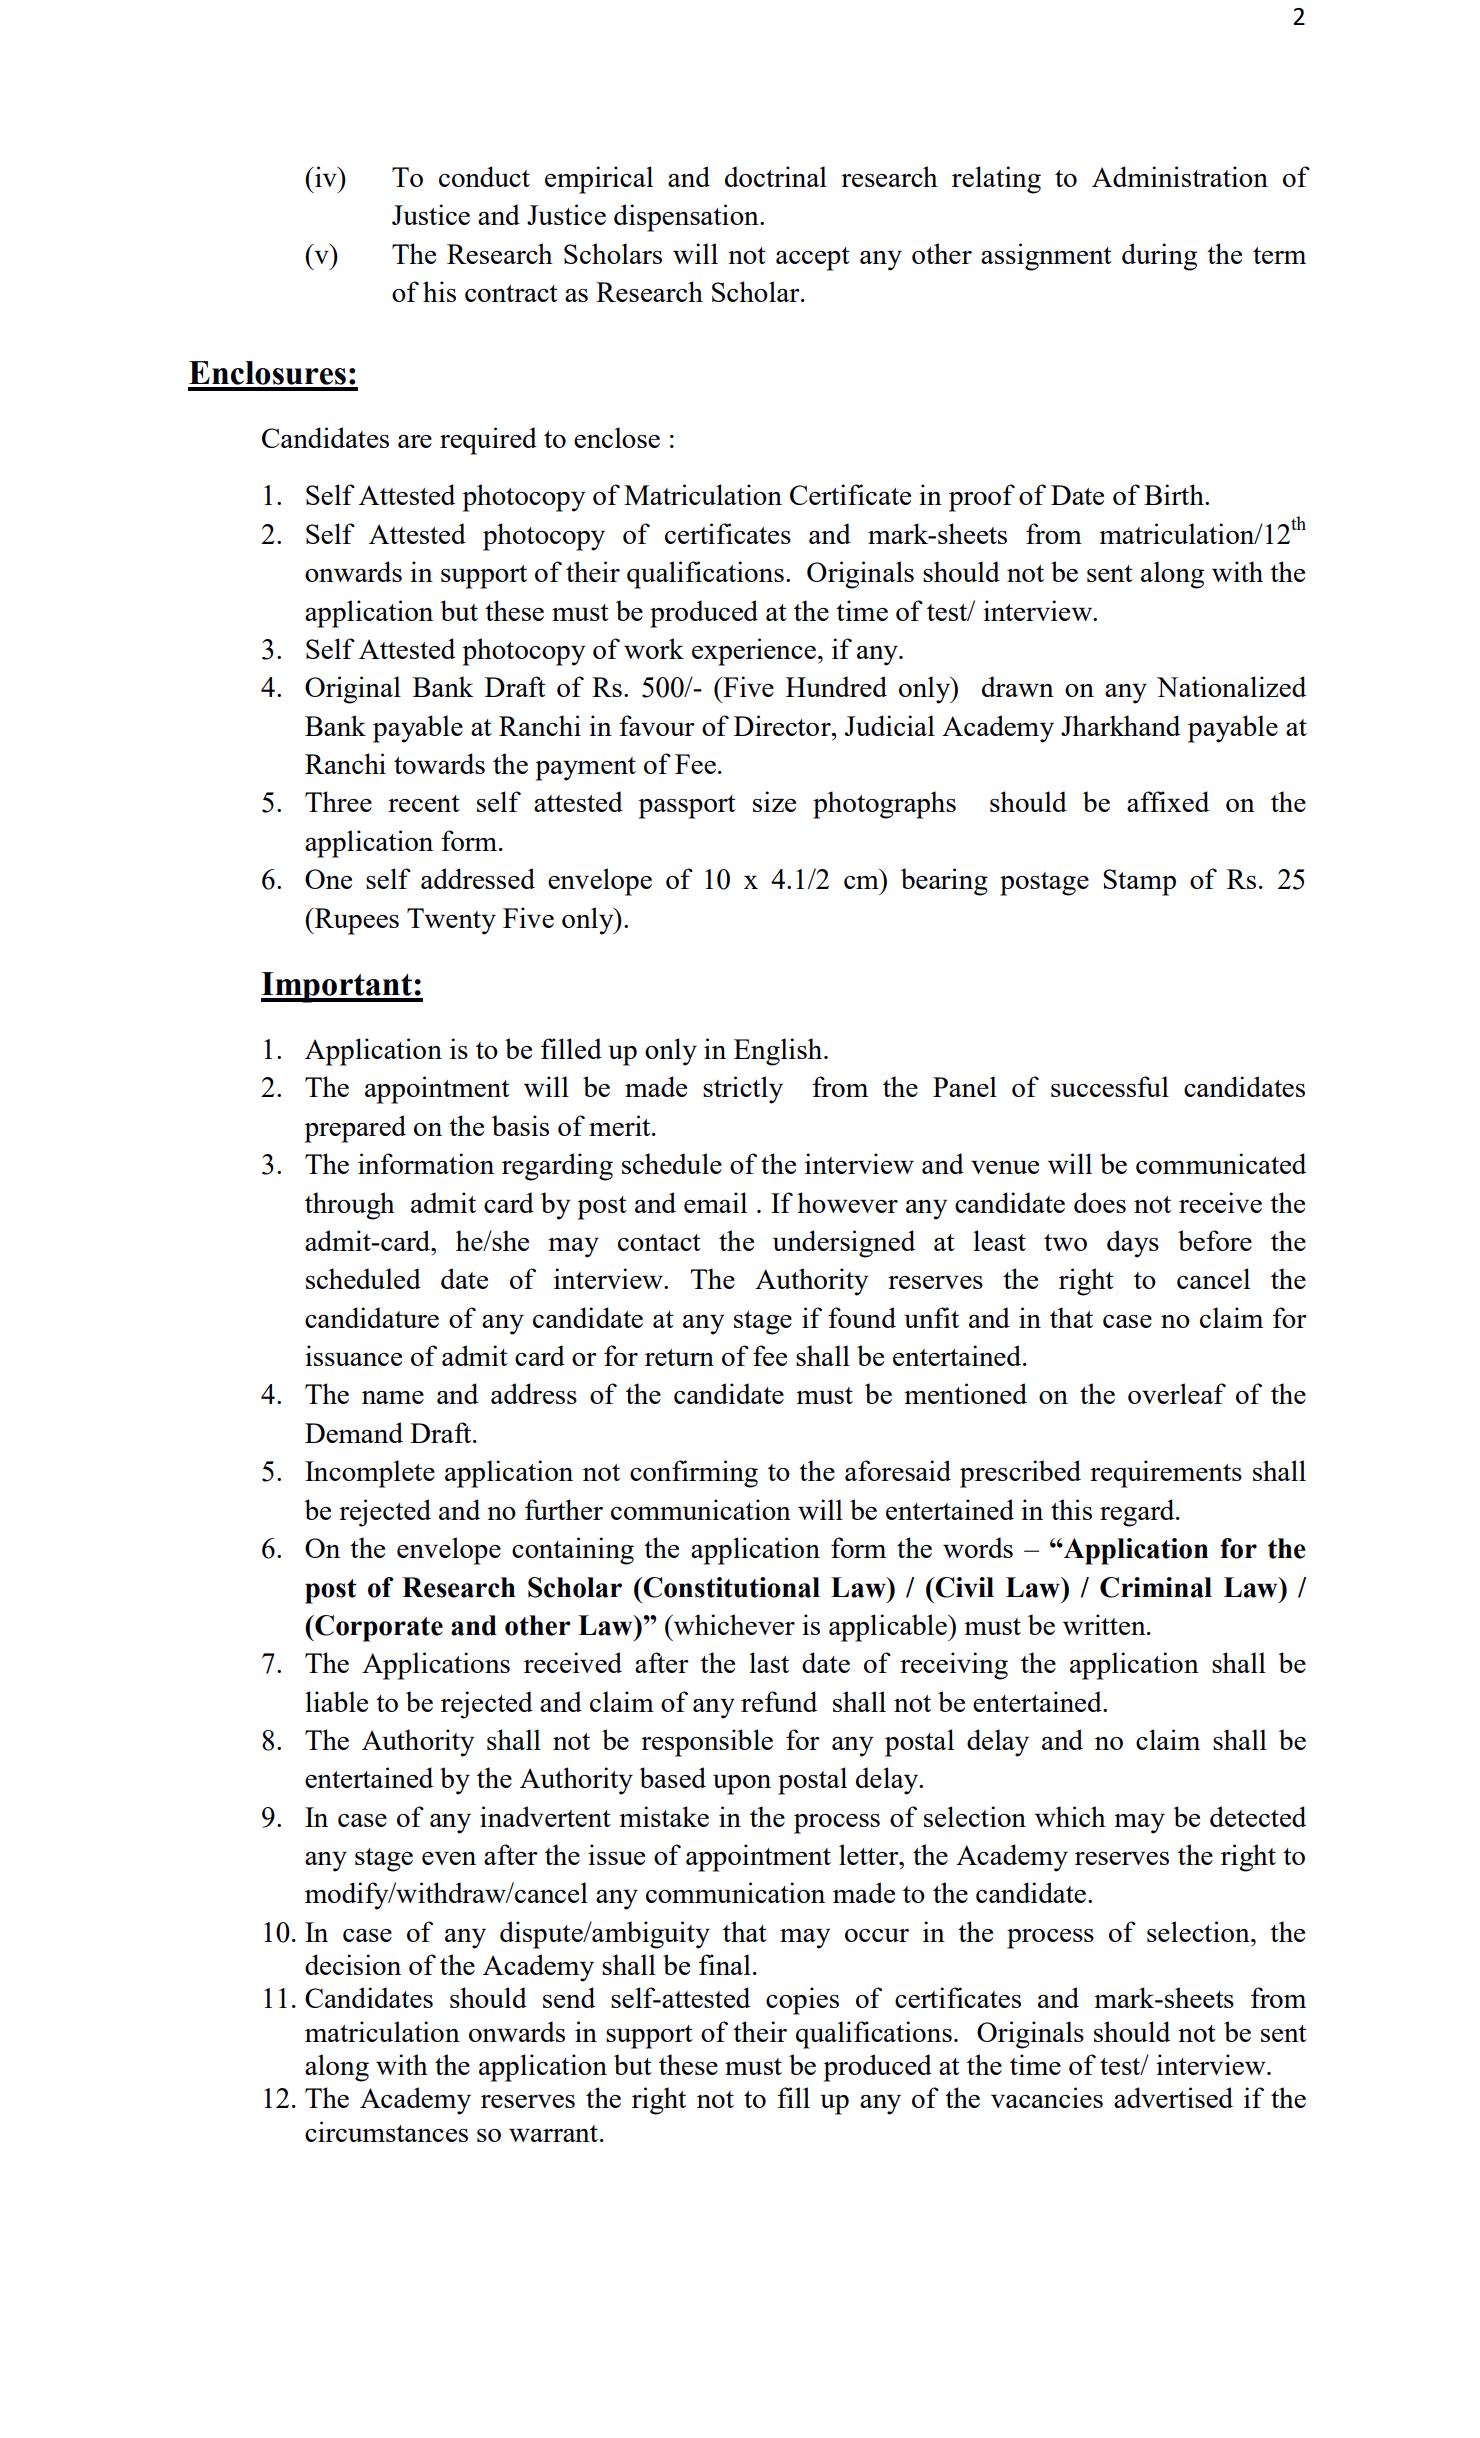  I want to click on accept, so click(813, 259).
